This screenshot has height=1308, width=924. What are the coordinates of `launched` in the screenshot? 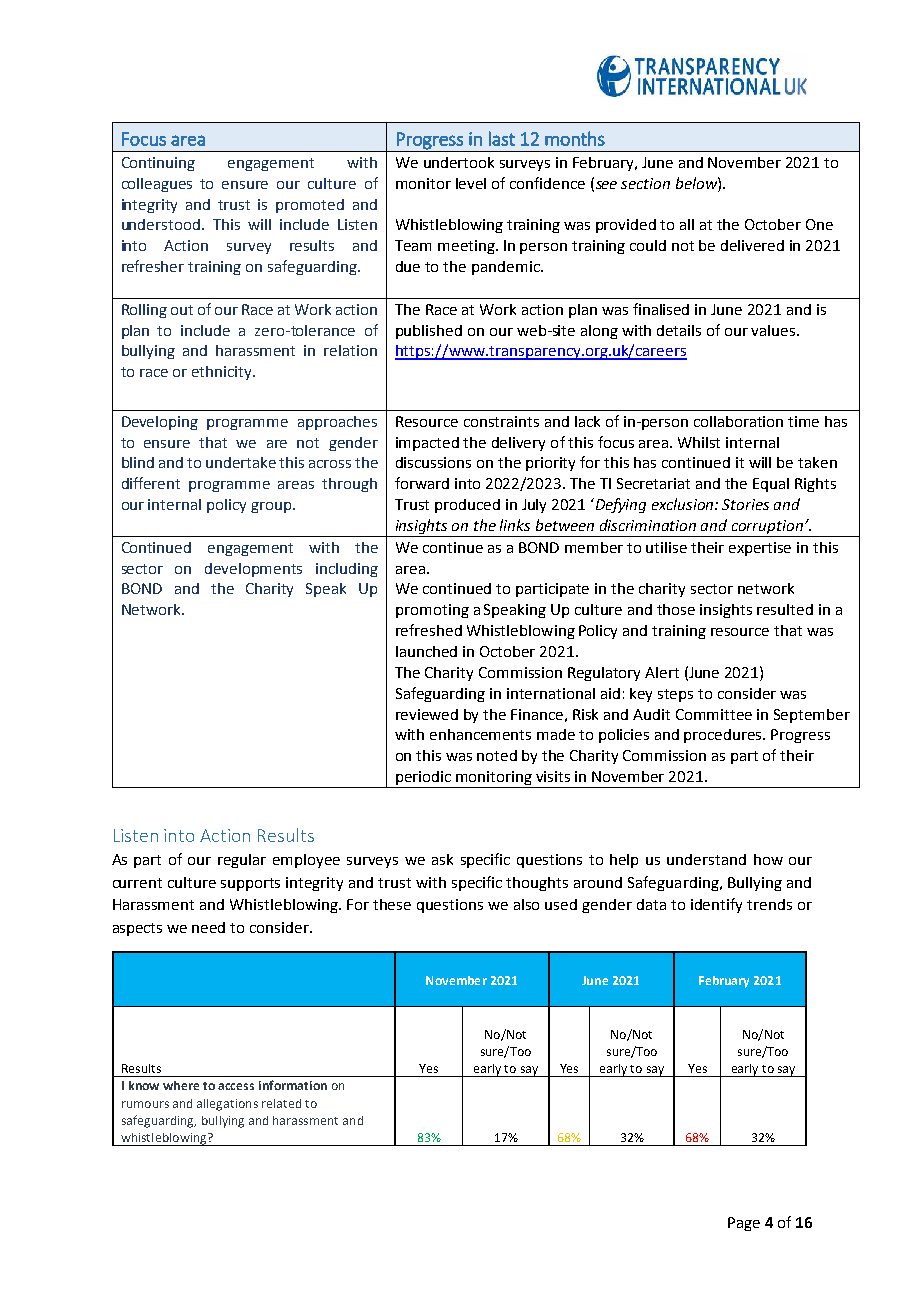 It's located at (426, 651).
